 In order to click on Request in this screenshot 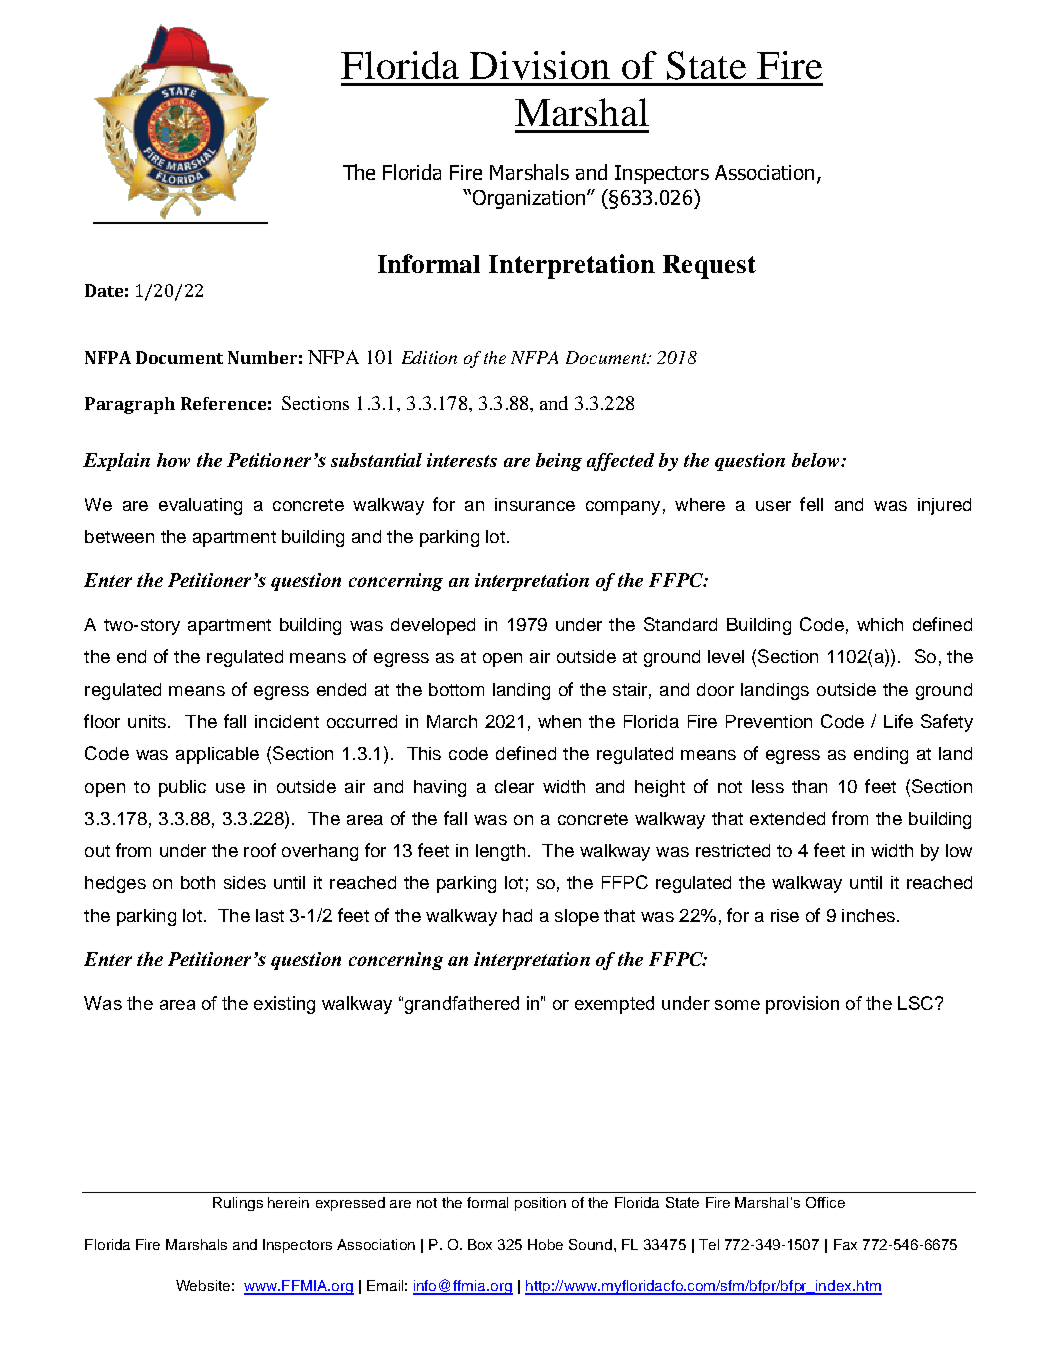, I will do `click(709, 267)`.
